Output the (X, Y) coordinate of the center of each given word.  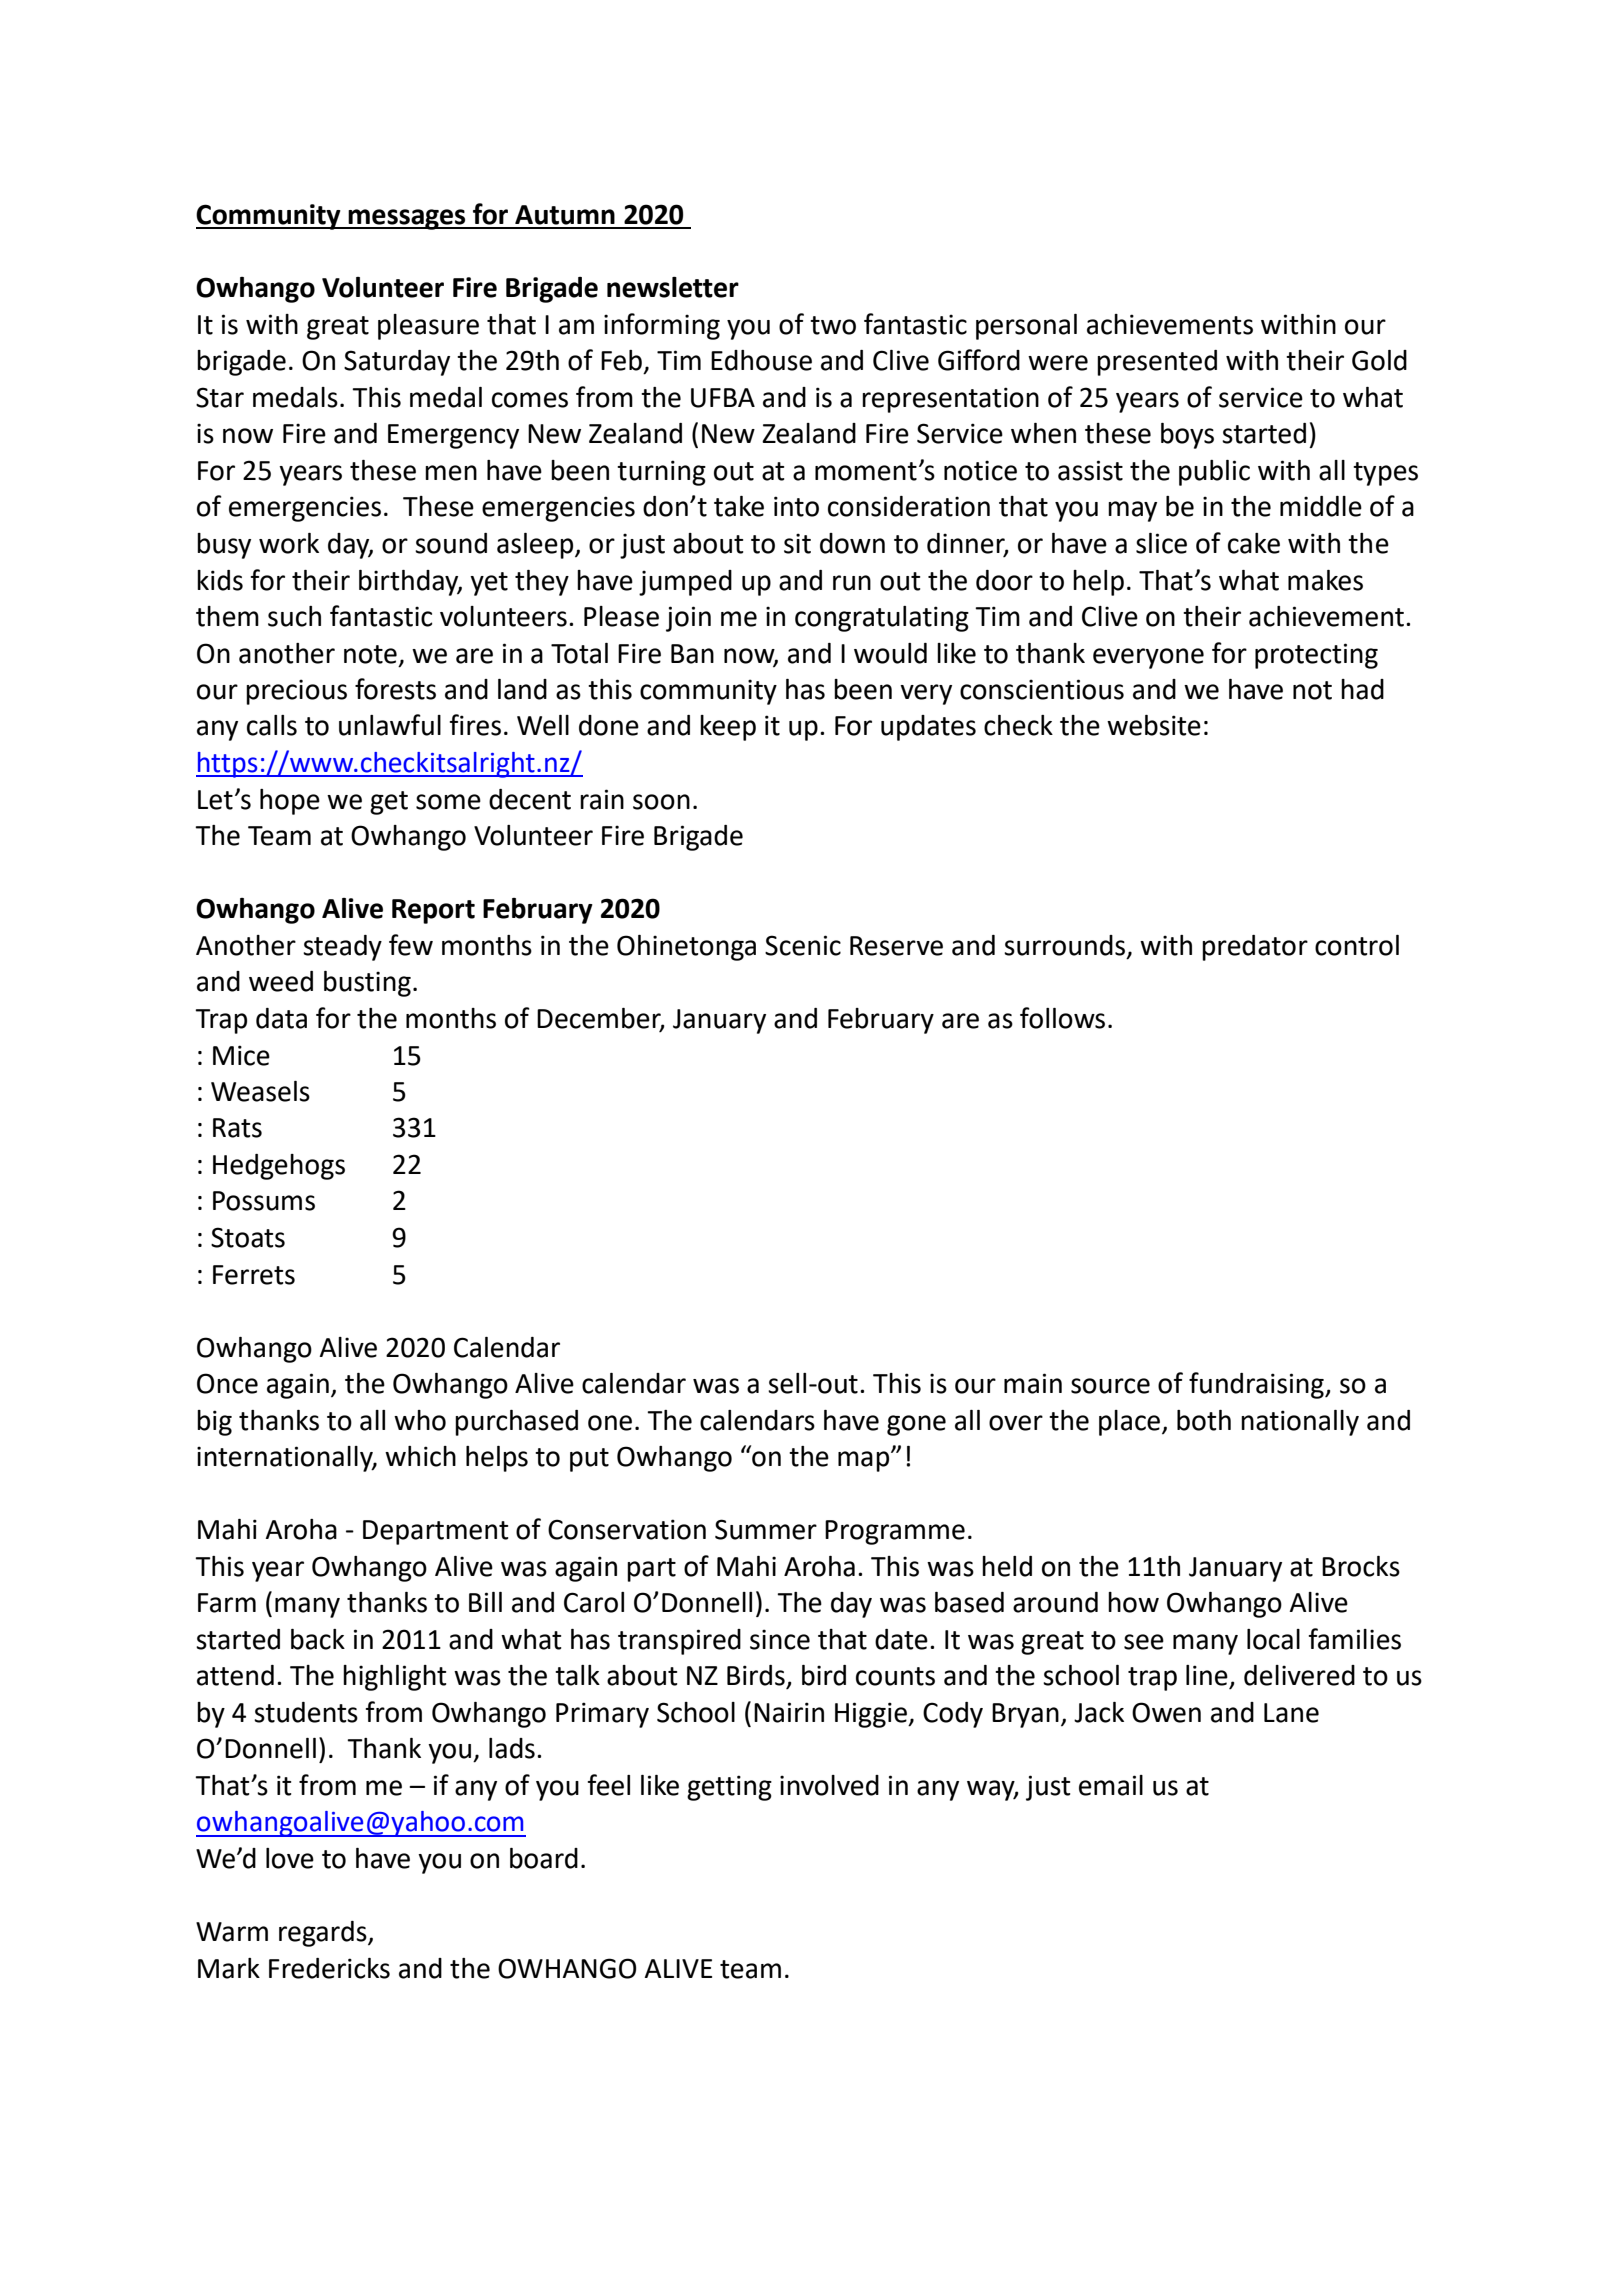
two (833, 325)
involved (829, 1785)
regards (324, 1934)
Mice (241, 1055)
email (1111, 1785)
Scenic (803, 945)
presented (1157, 363)
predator (1255, 948)
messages (407, 219)
